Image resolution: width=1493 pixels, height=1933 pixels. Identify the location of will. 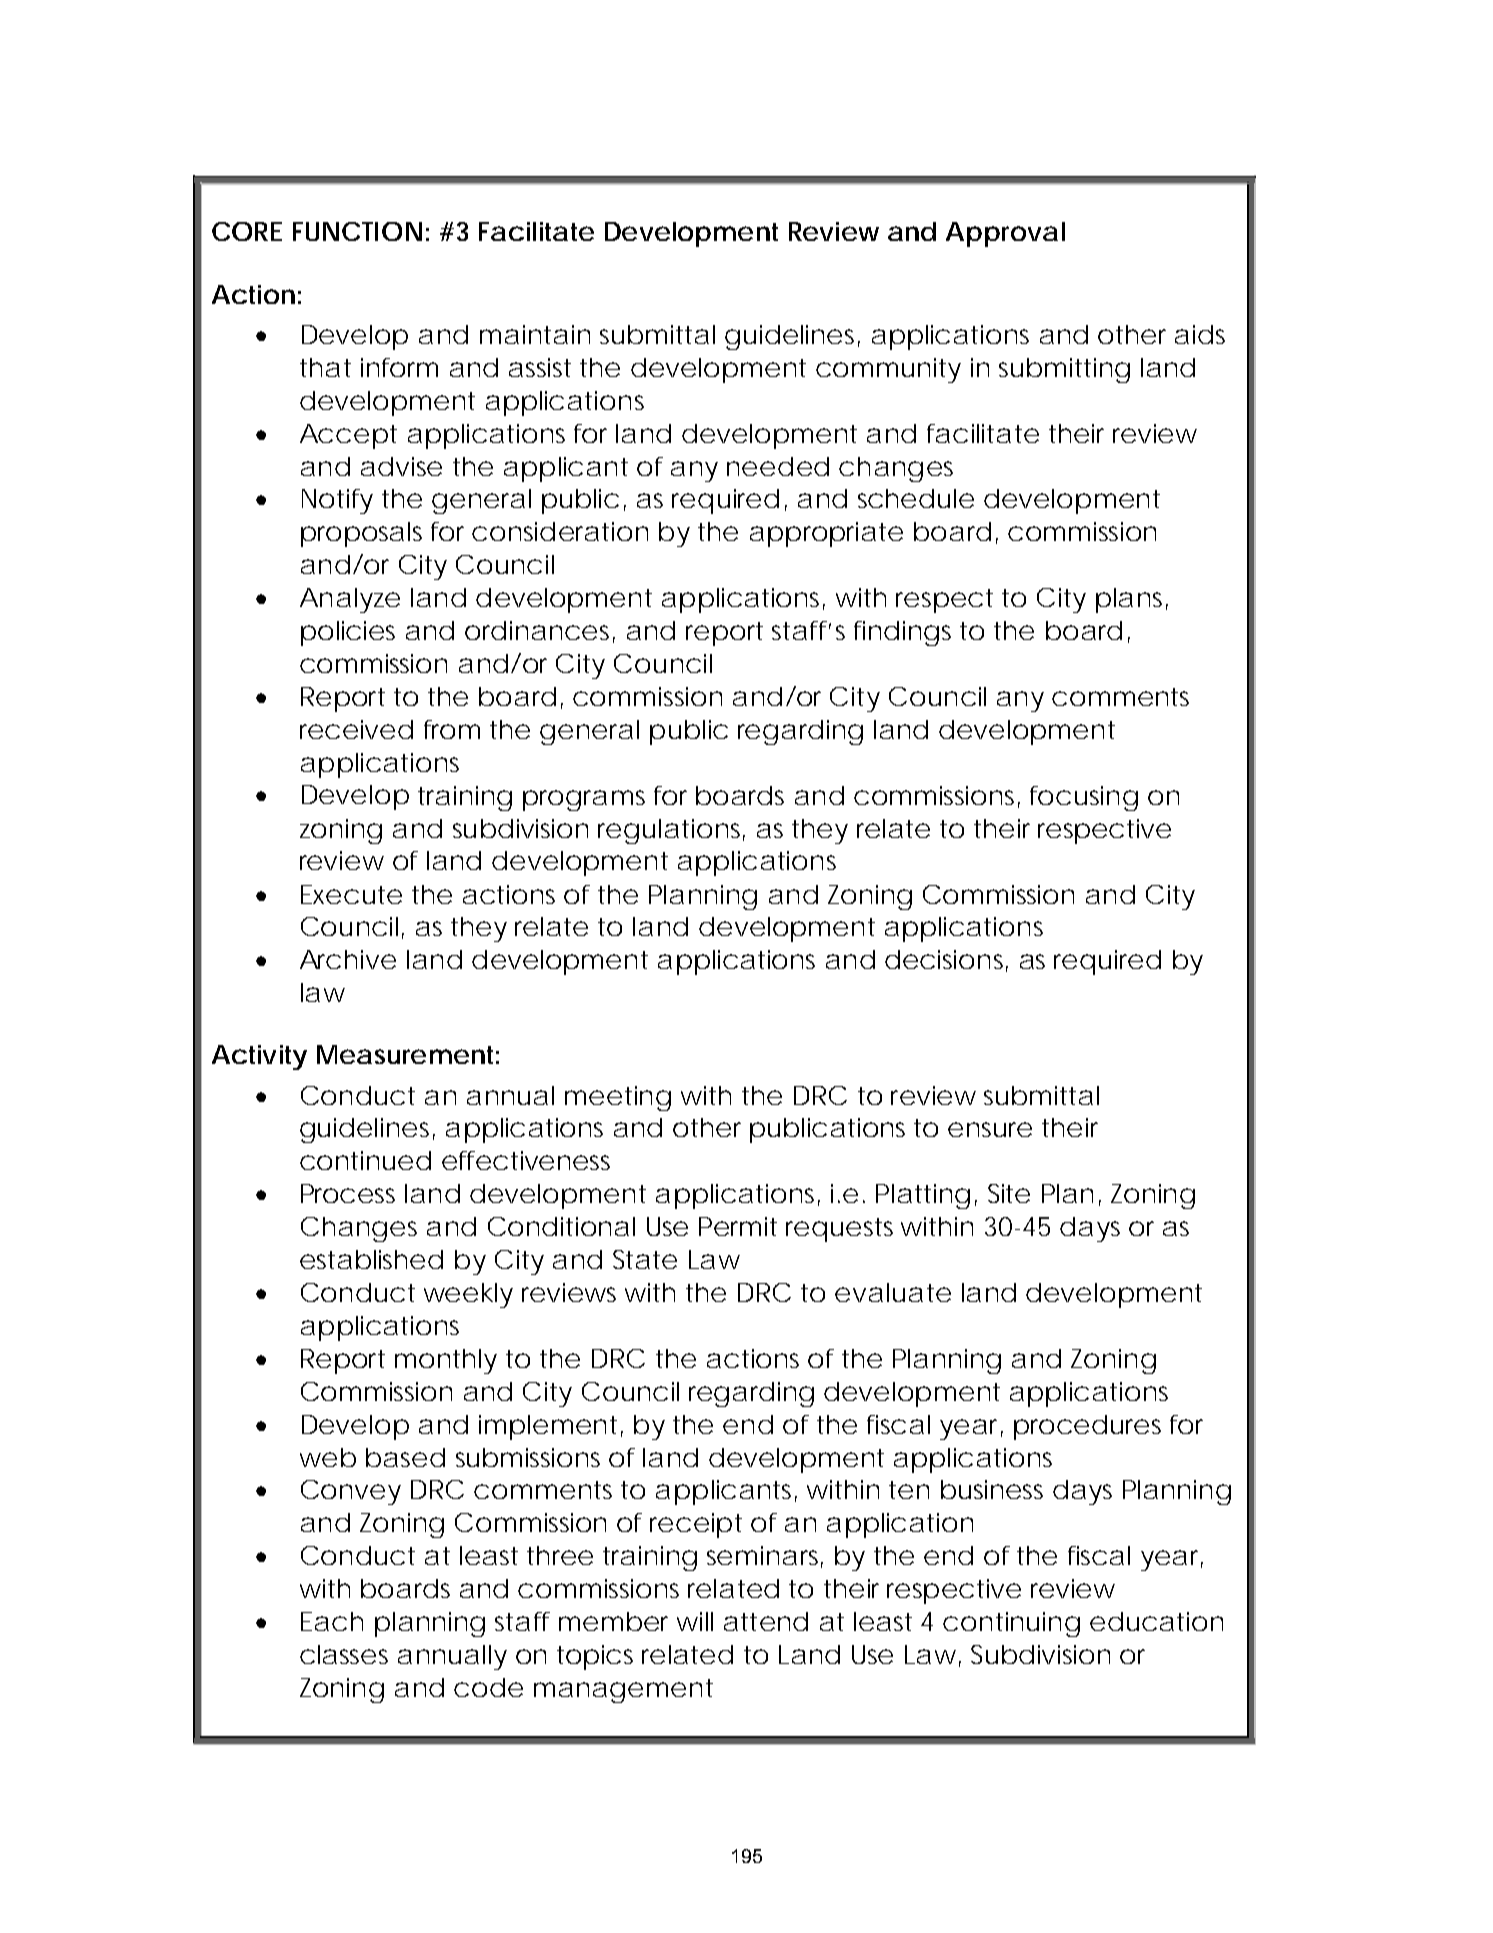
(695, 1621).
